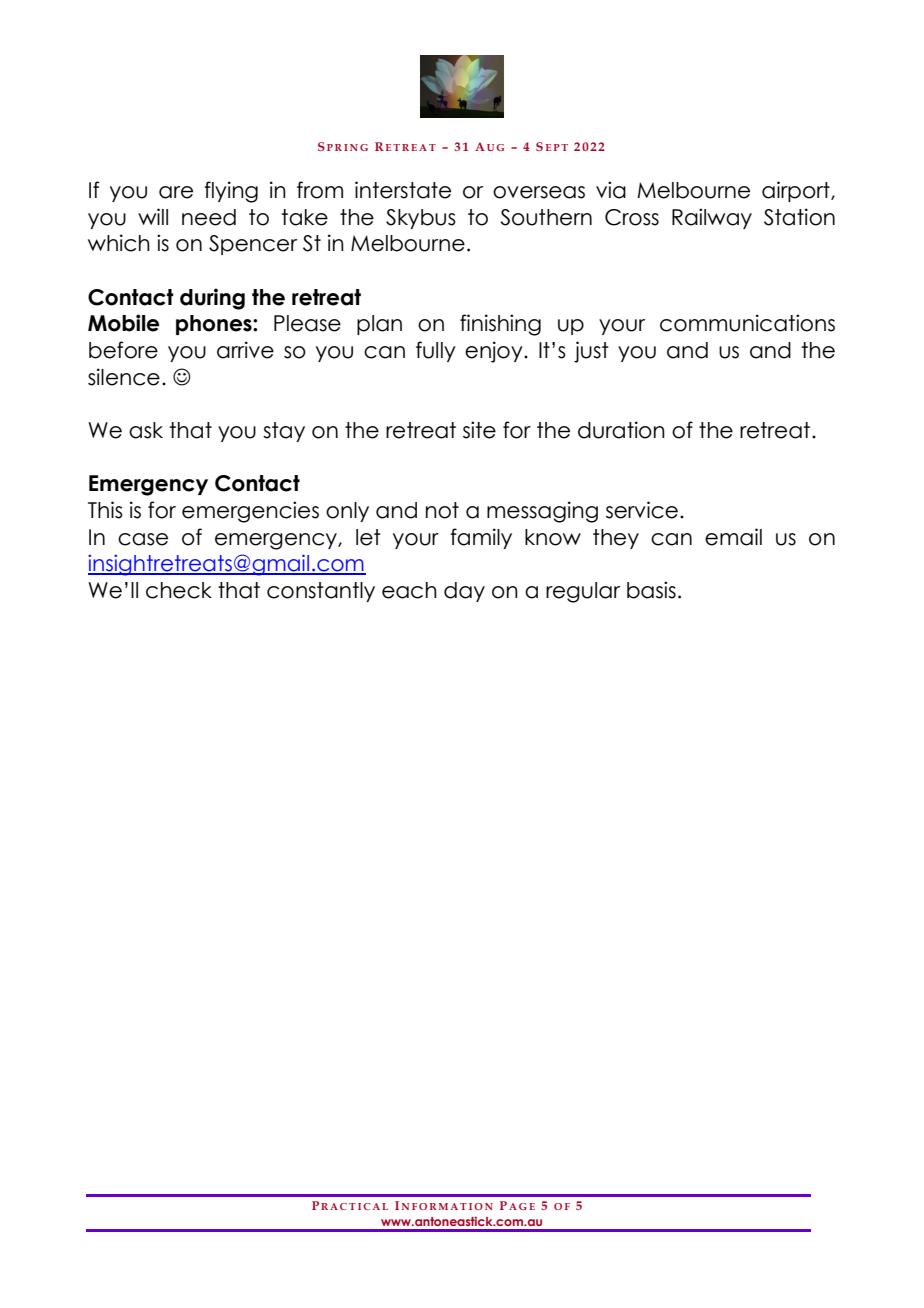  What do you see at coordinates (464, 592) in the screenshot?
I see `day` at bounding box center [464, 592].
